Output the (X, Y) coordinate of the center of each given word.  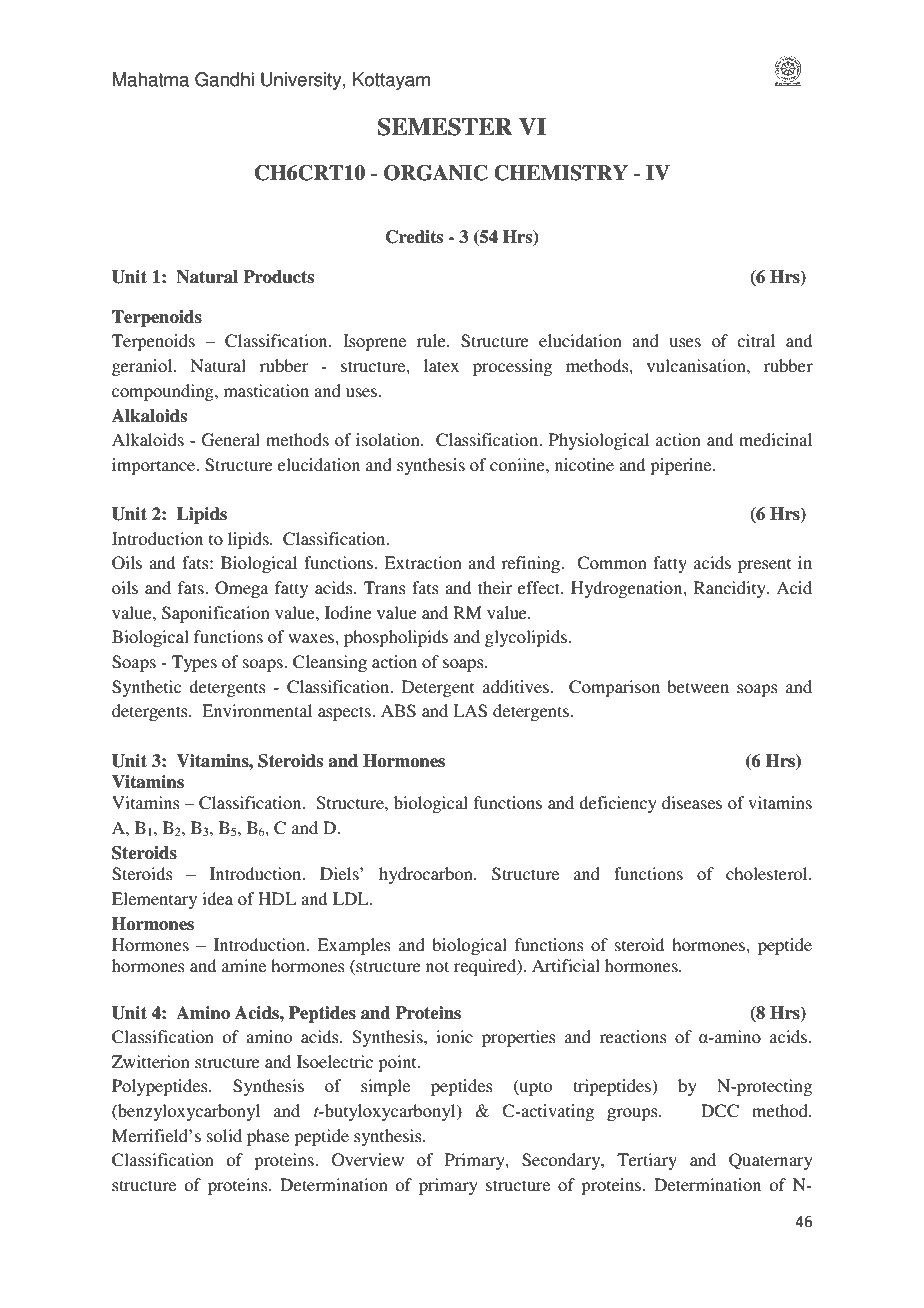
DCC (720, 1111)
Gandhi (224, 79)
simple (385, 1087)
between (698, 686)
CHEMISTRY (561, 173)
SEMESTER (445, 127)
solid (224, 1135)
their (495, 587)
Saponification (216, 614)
